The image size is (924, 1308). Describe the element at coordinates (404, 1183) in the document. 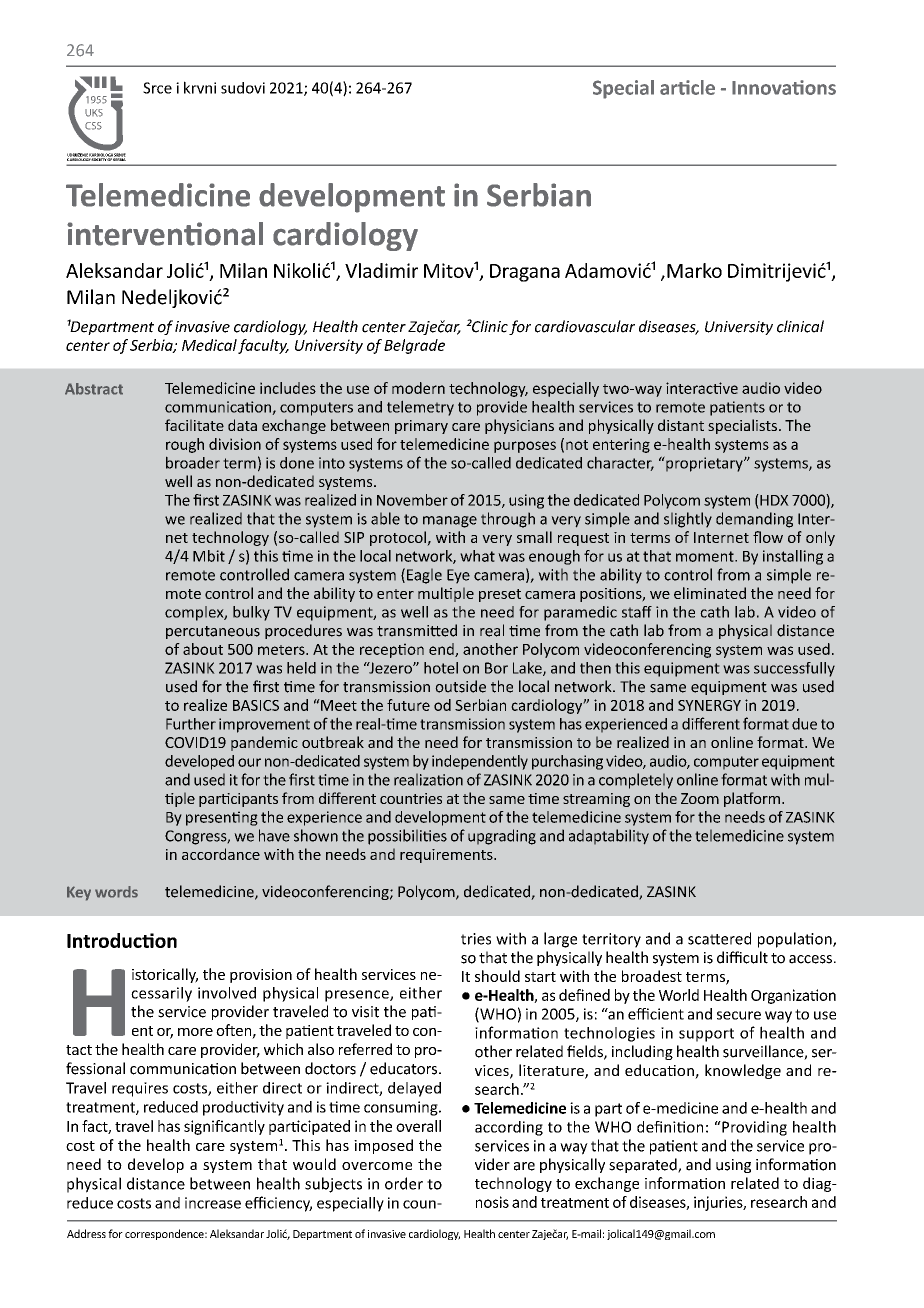

I see `order` at that location.
